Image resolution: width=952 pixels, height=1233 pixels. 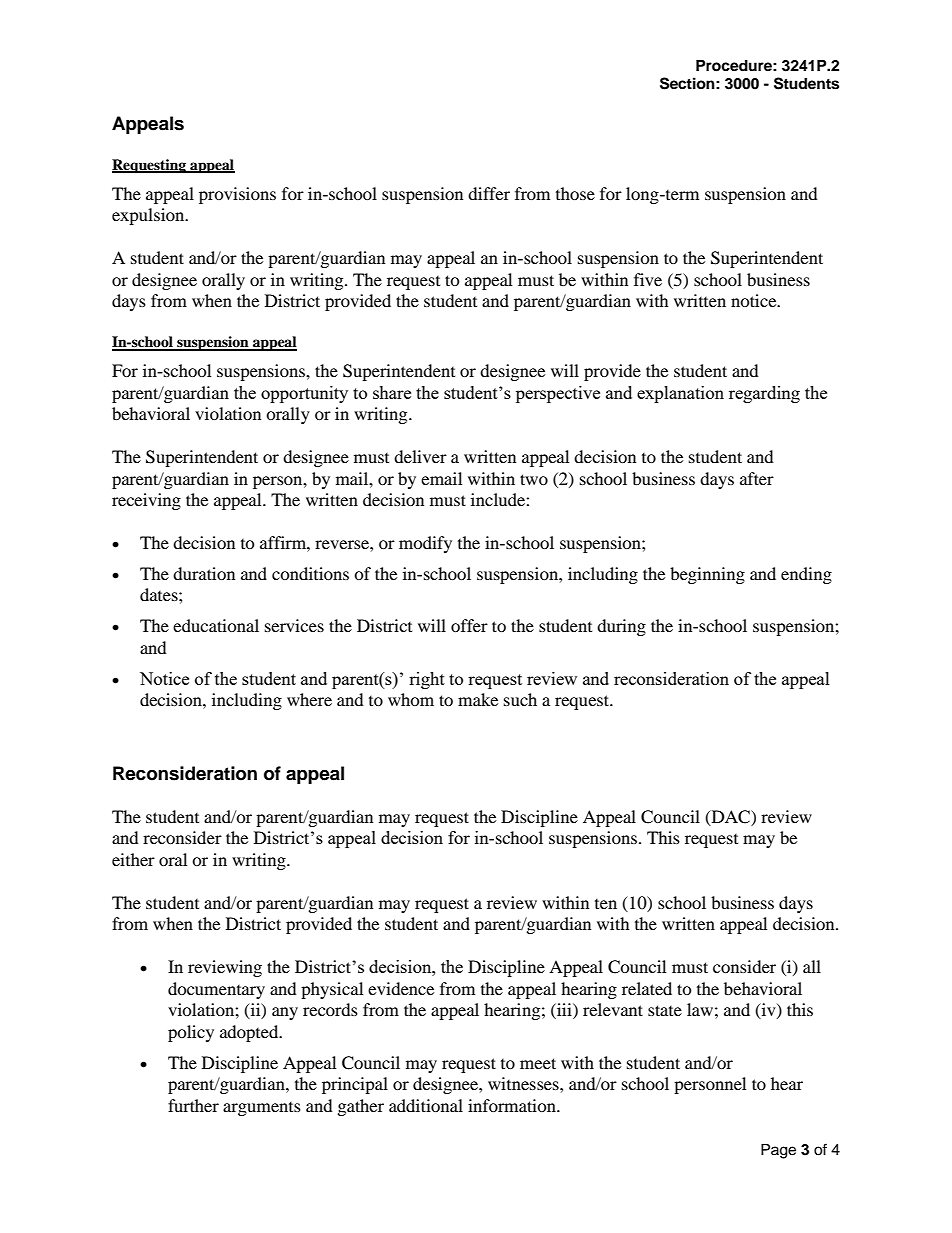 What do you see at coordinates (469, 625) in the document?
I see `offer` at bounding box center [469, 625].
